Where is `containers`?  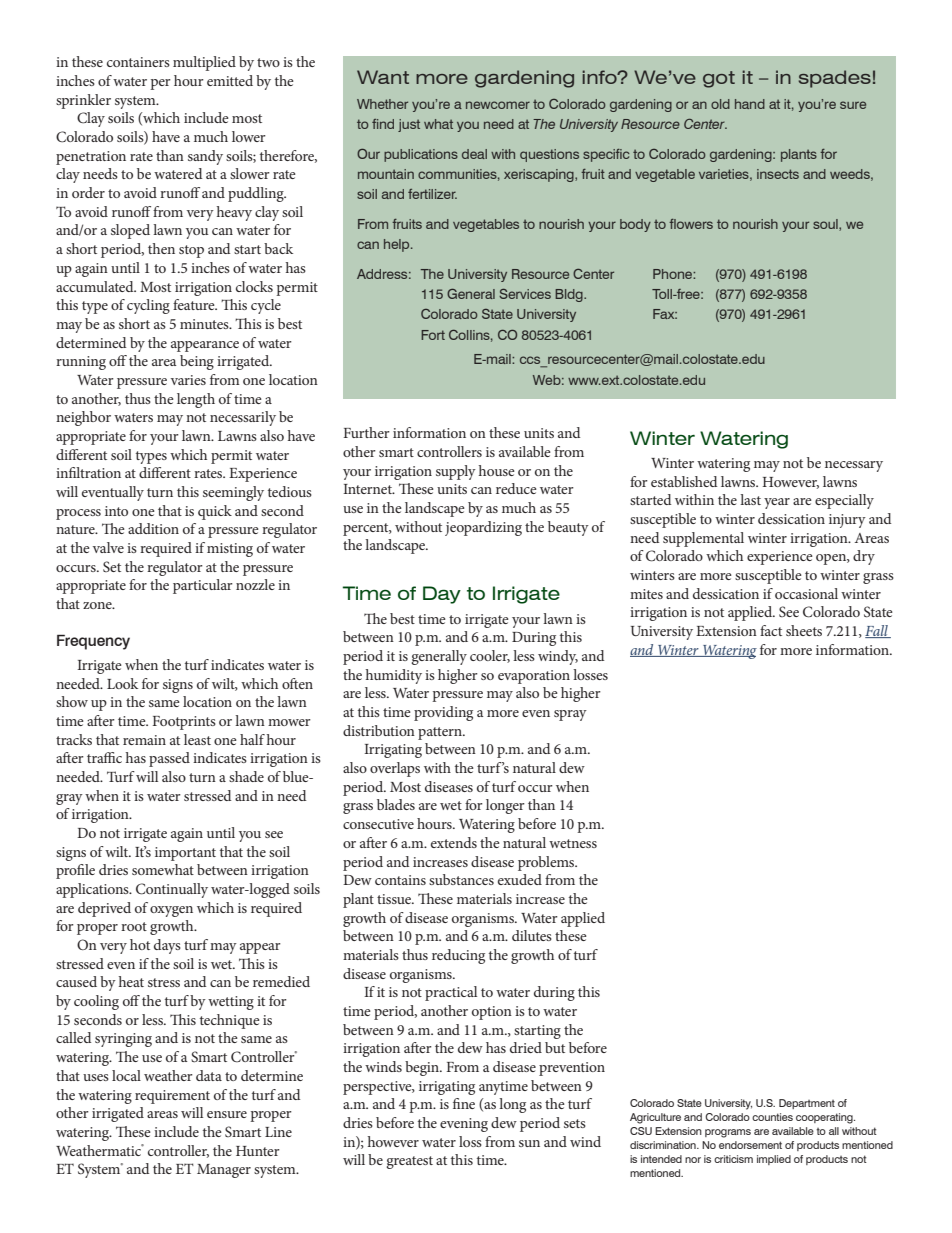 containers is located at coordinates (138, 62).
